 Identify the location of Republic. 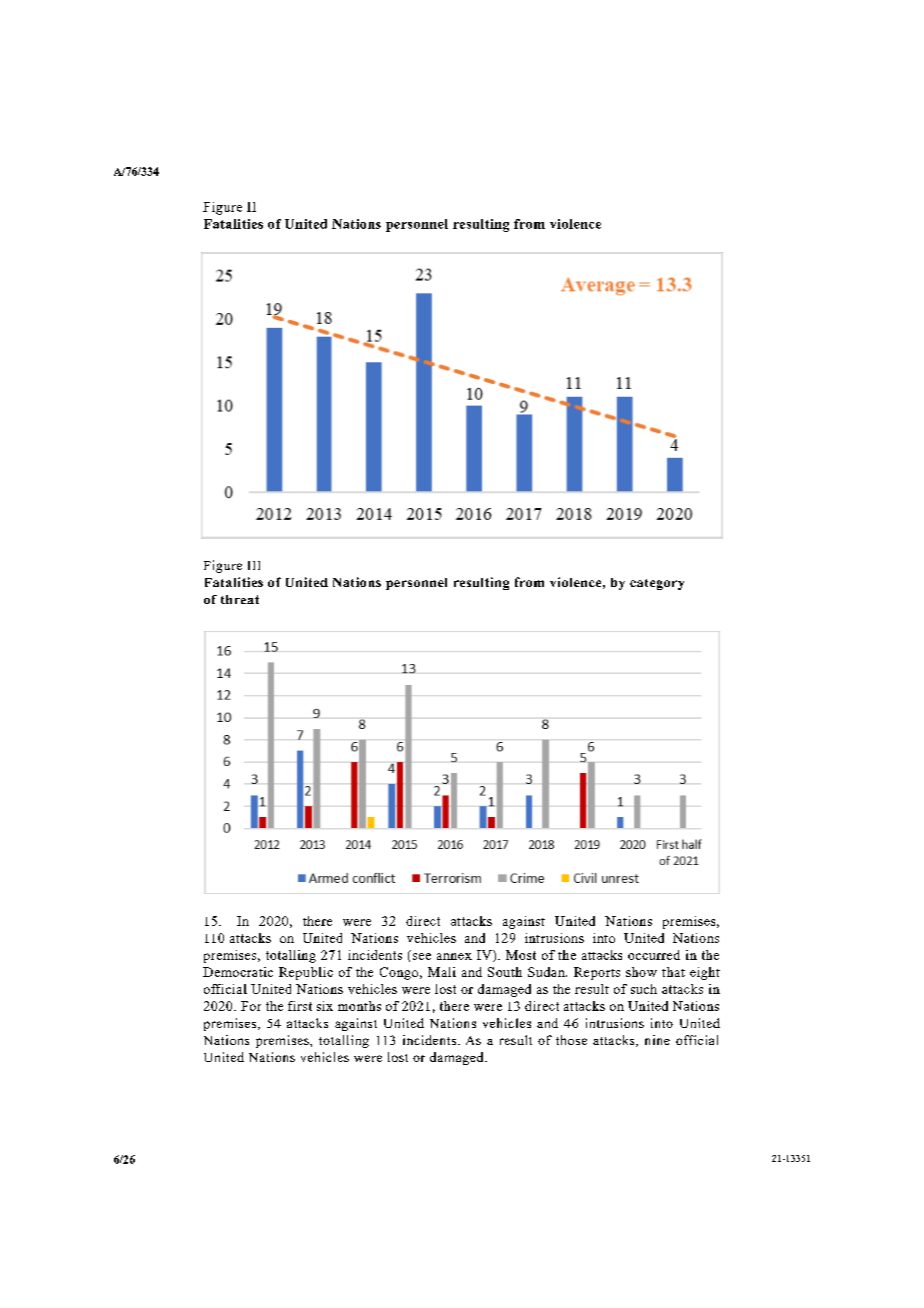
(306, 973).
